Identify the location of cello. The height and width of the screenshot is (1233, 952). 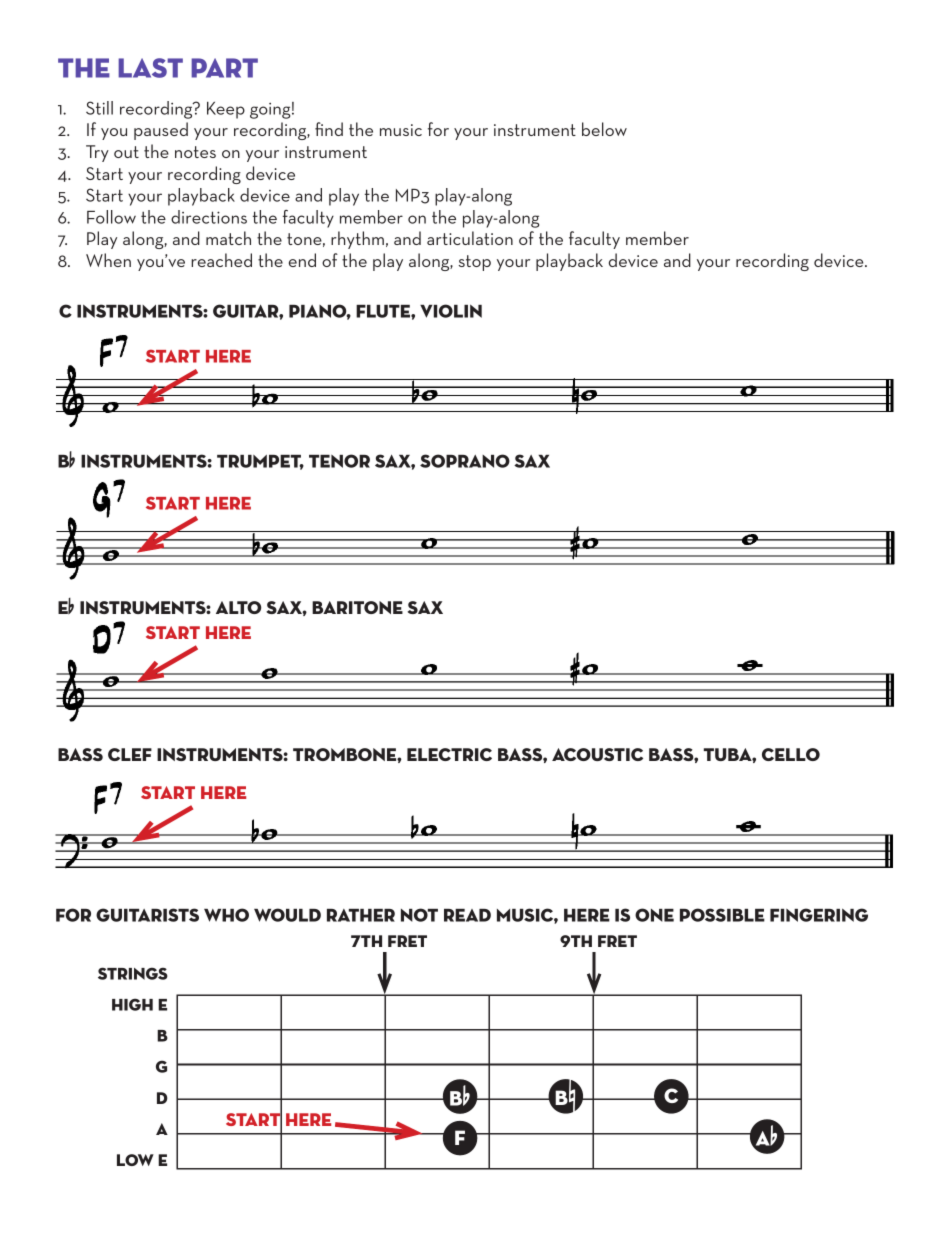
(791, 754).
